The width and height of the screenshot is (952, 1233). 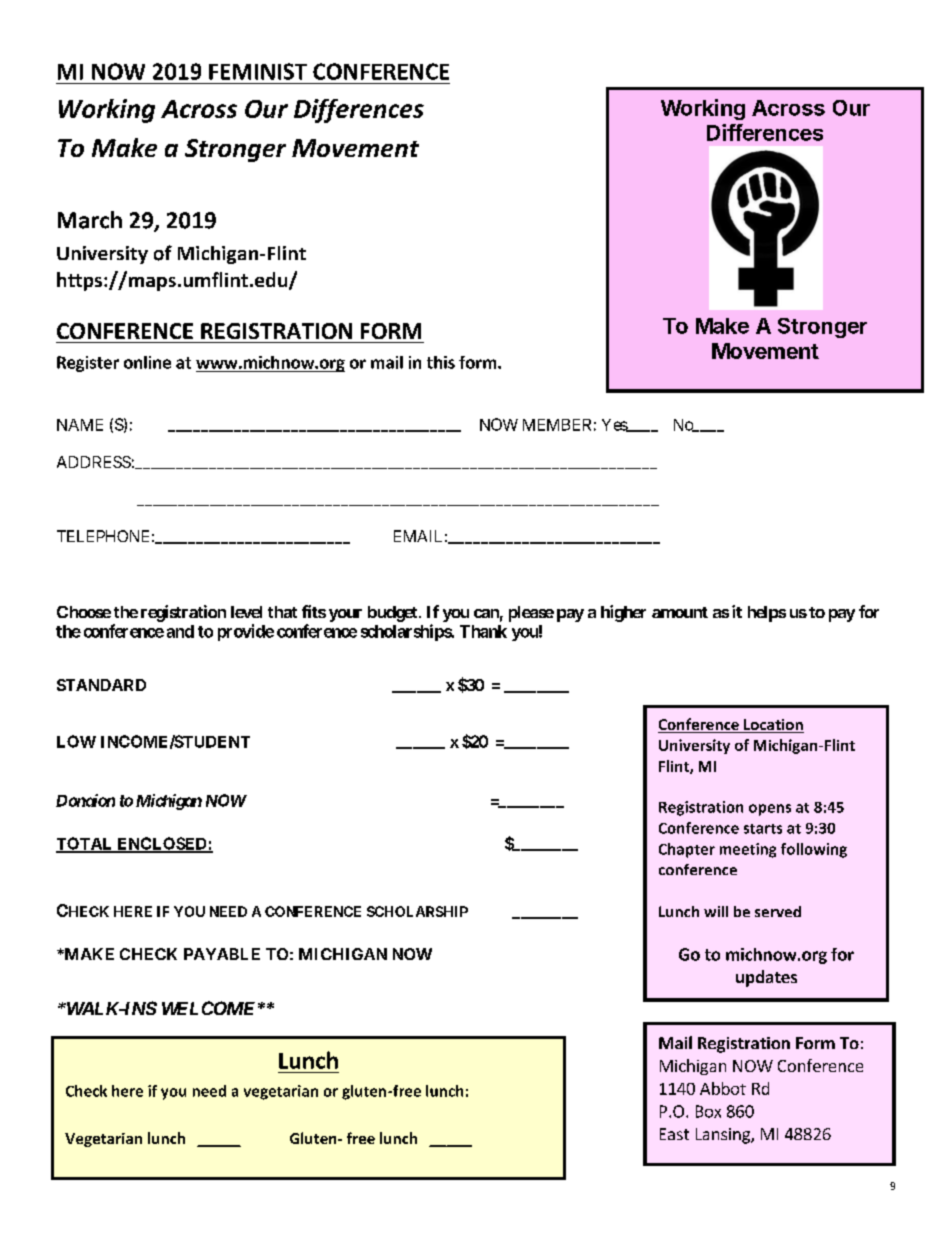 I want to click on Thank, so click(x=483, y=631).
